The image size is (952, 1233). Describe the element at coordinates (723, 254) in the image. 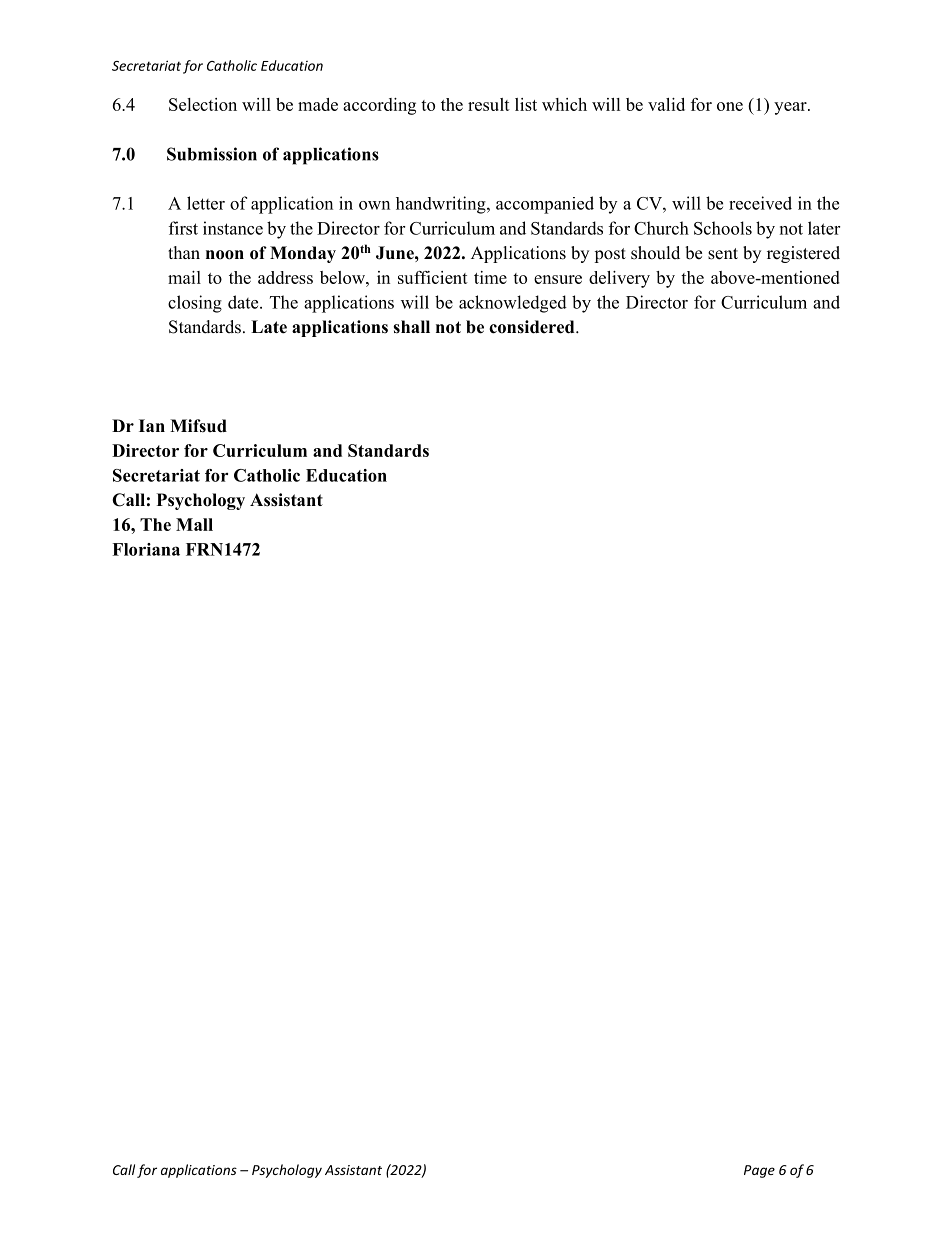

I see `sent` at that location.
